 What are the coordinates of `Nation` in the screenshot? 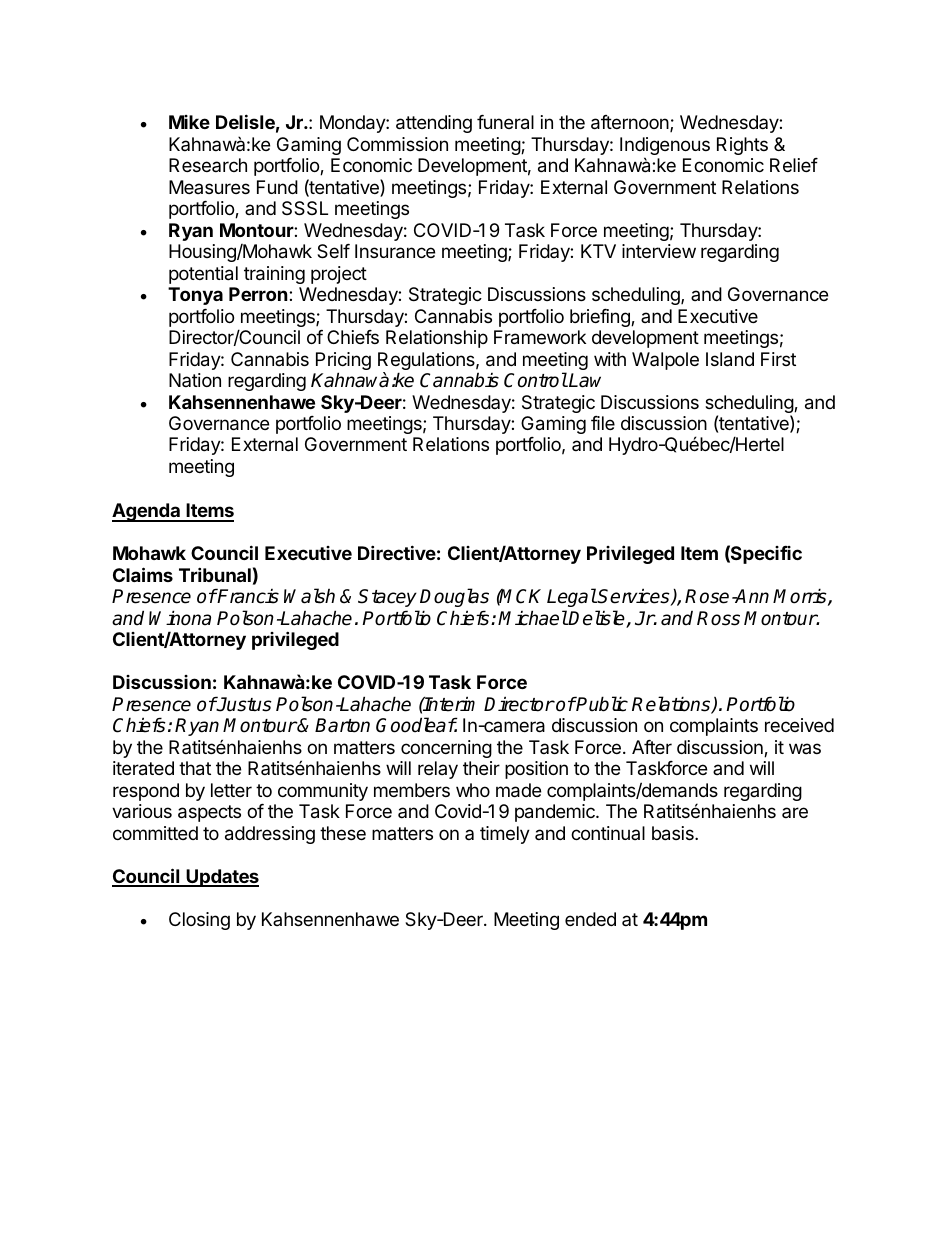 It's located at (195, 380).
